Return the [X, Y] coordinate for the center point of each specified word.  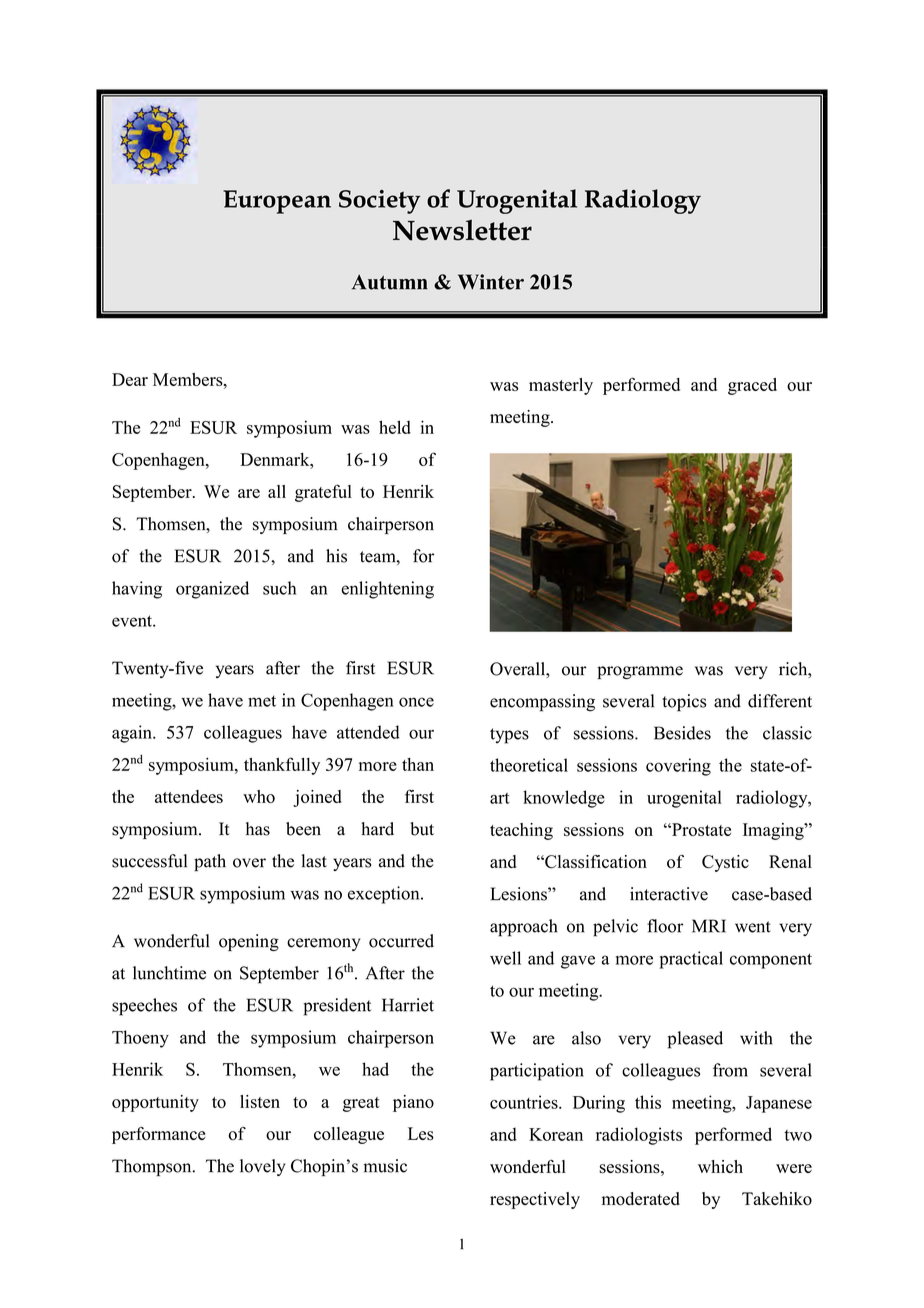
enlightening [388, 590]
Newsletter [462, 230]
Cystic [725, 863]
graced [752, 386]
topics [684, 703]
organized [212, 590]
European [277, 202]
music [385, 1166]
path [210, 862]
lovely [262, 1167]
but [422, 829]
